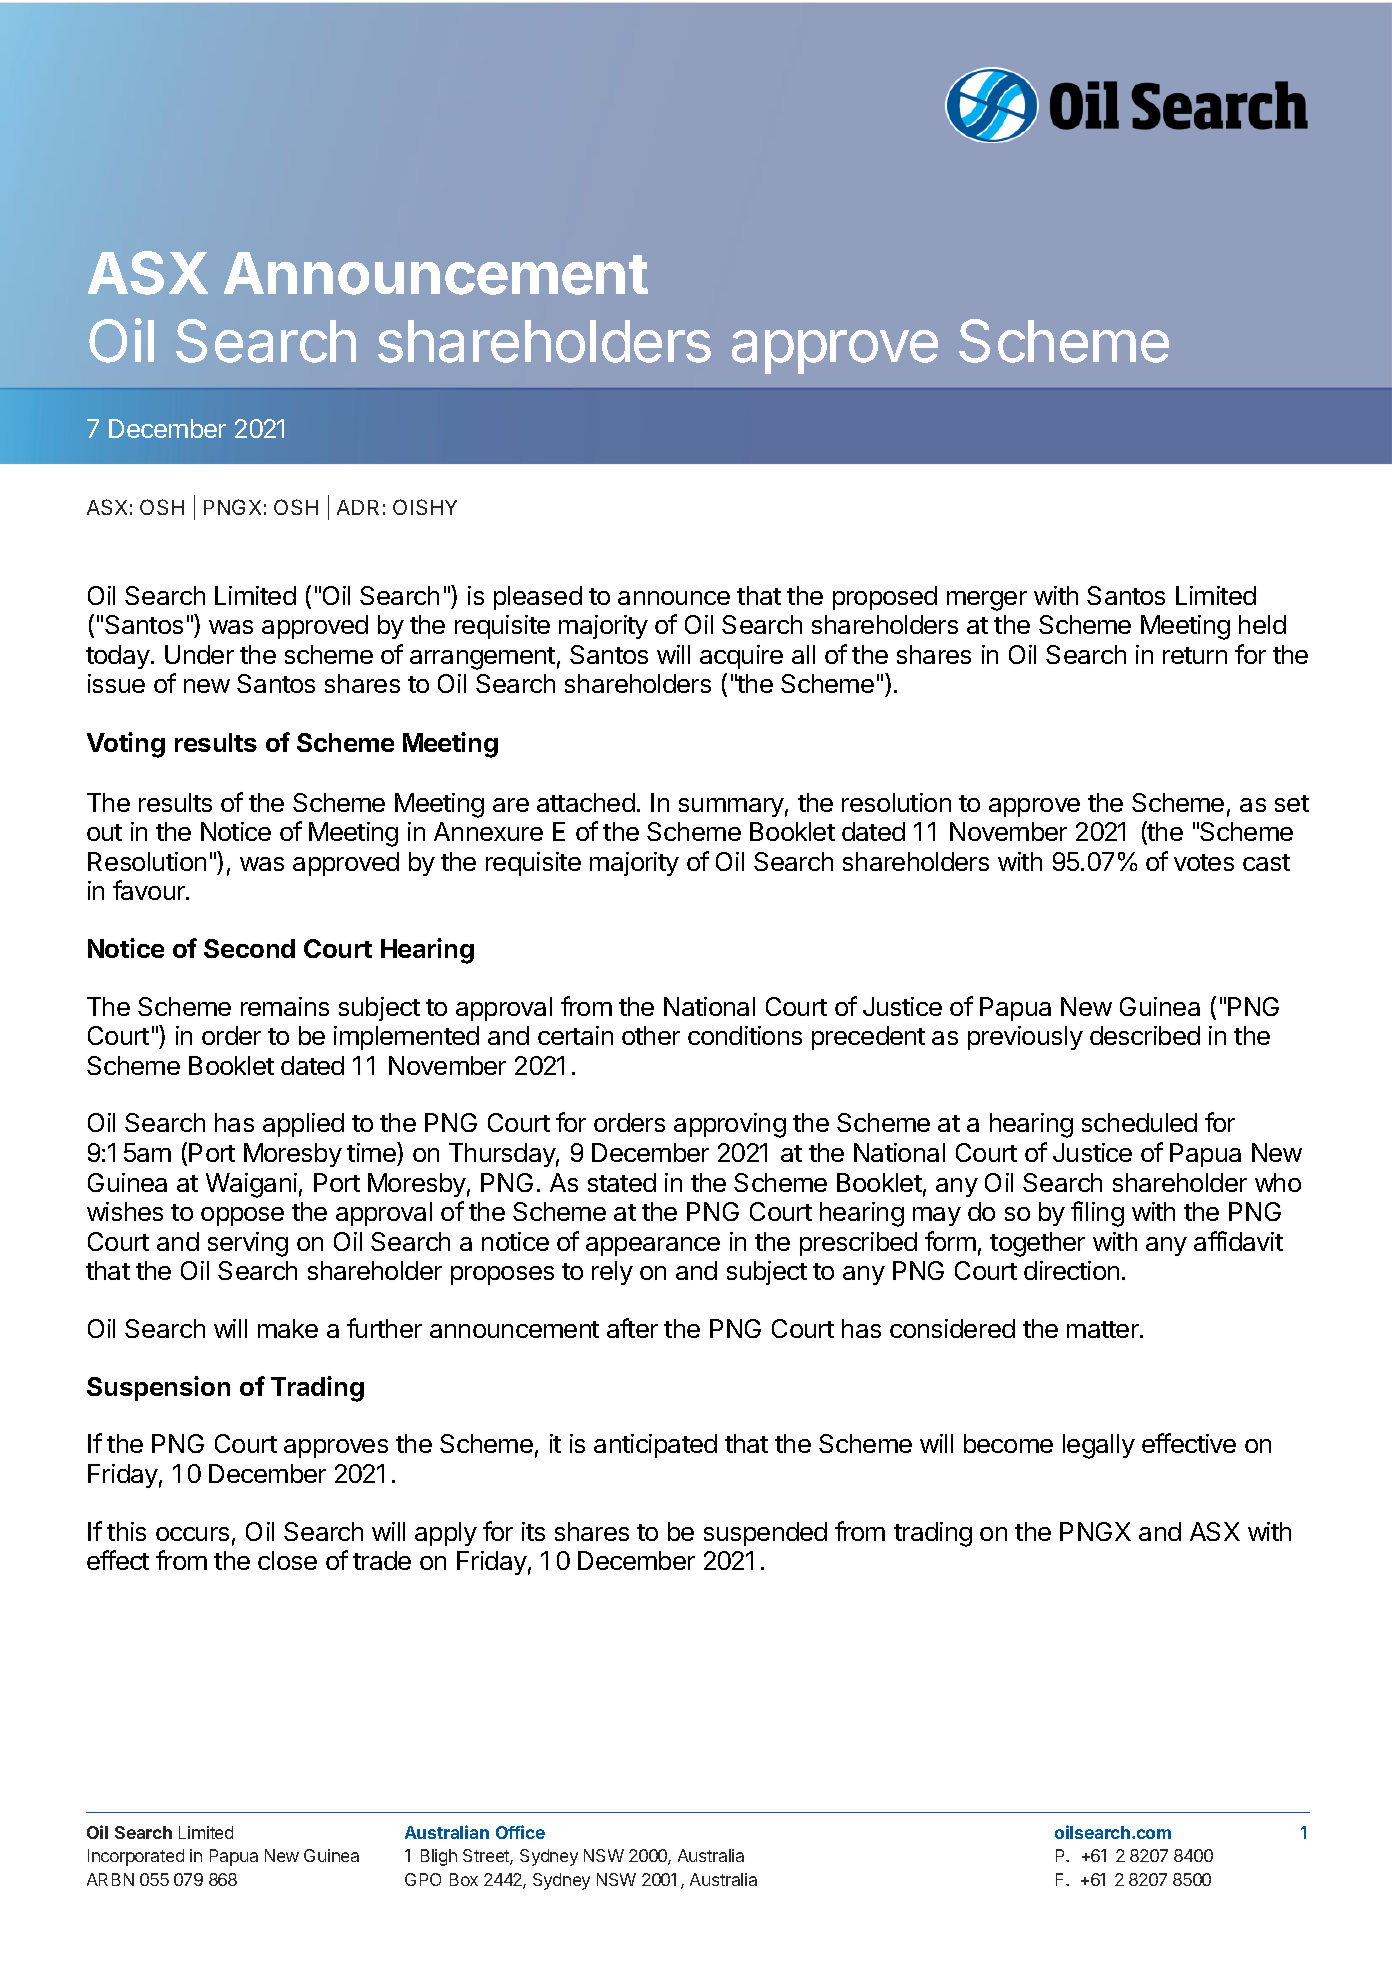  What do you see at coordinates (1204, 862) in the screenshot?
I see `votes` at bounding box center [1204, 862].
